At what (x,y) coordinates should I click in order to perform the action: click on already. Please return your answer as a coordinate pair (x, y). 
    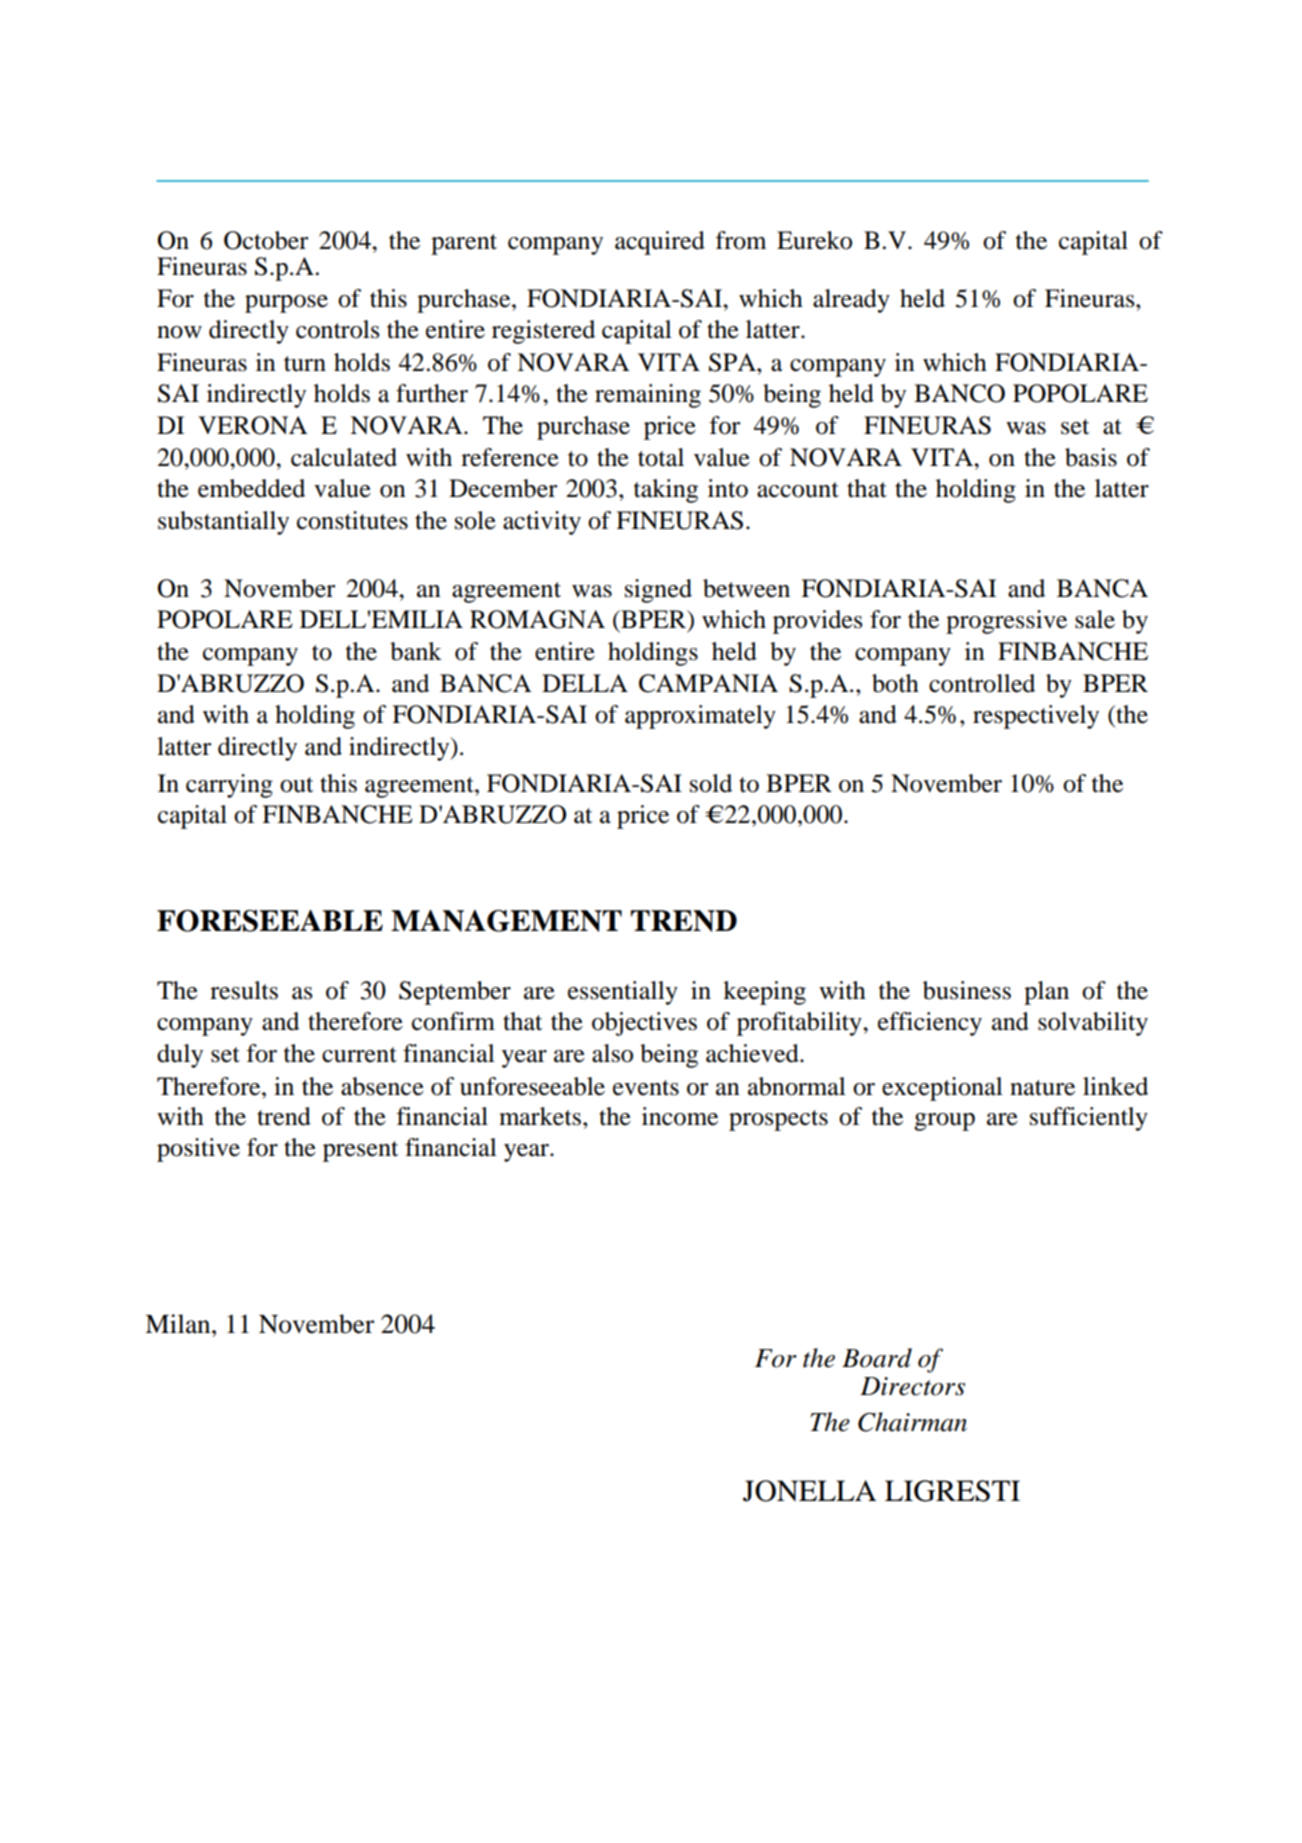
    Looking at the image, I should click on (851, 301).
